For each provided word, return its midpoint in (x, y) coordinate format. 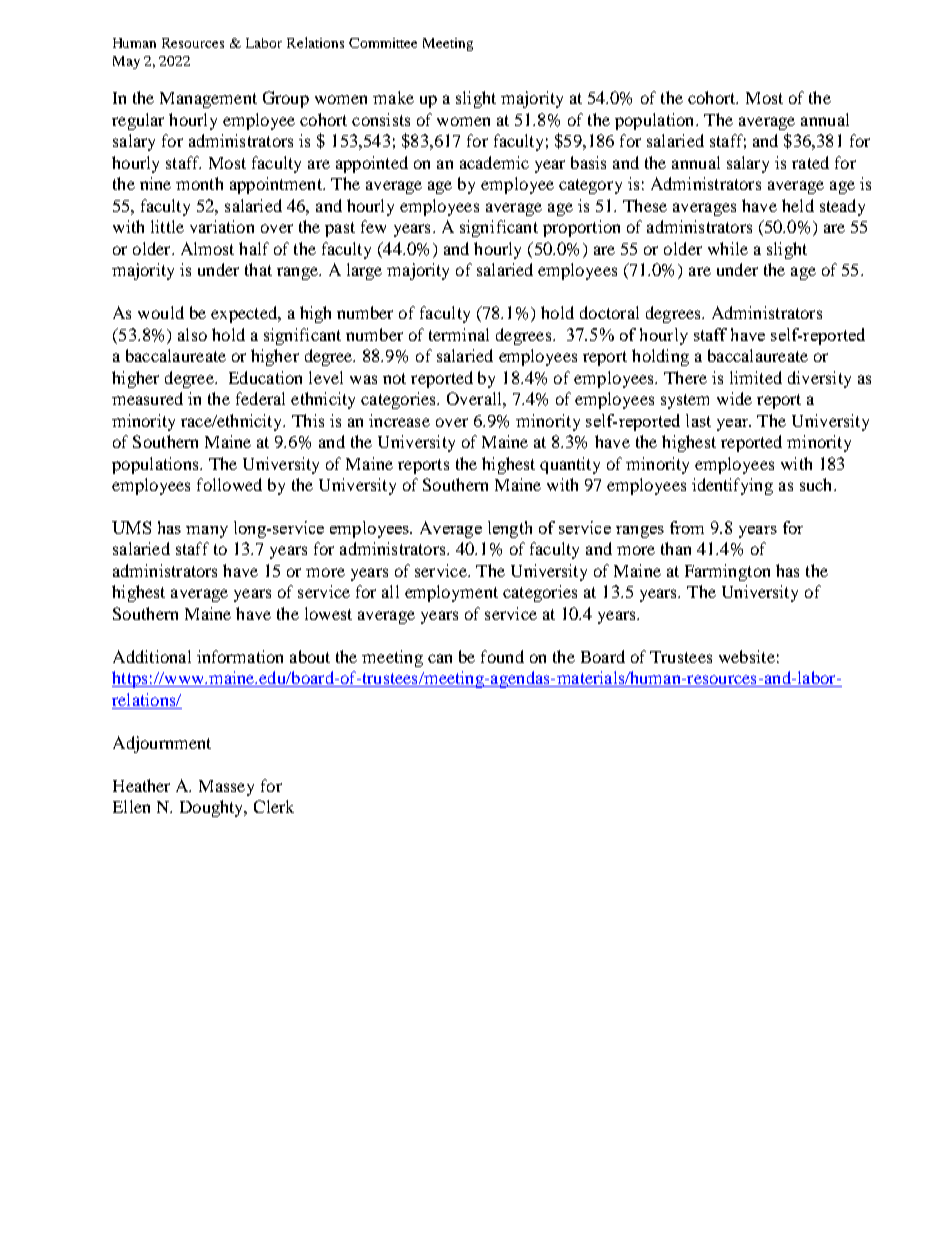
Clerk (274, 806)
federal (260, 398)
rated (810, 162)
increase (399, 420)
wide (734, 398)
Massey (226, 788)
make (393, 97)
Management (208, 100)
